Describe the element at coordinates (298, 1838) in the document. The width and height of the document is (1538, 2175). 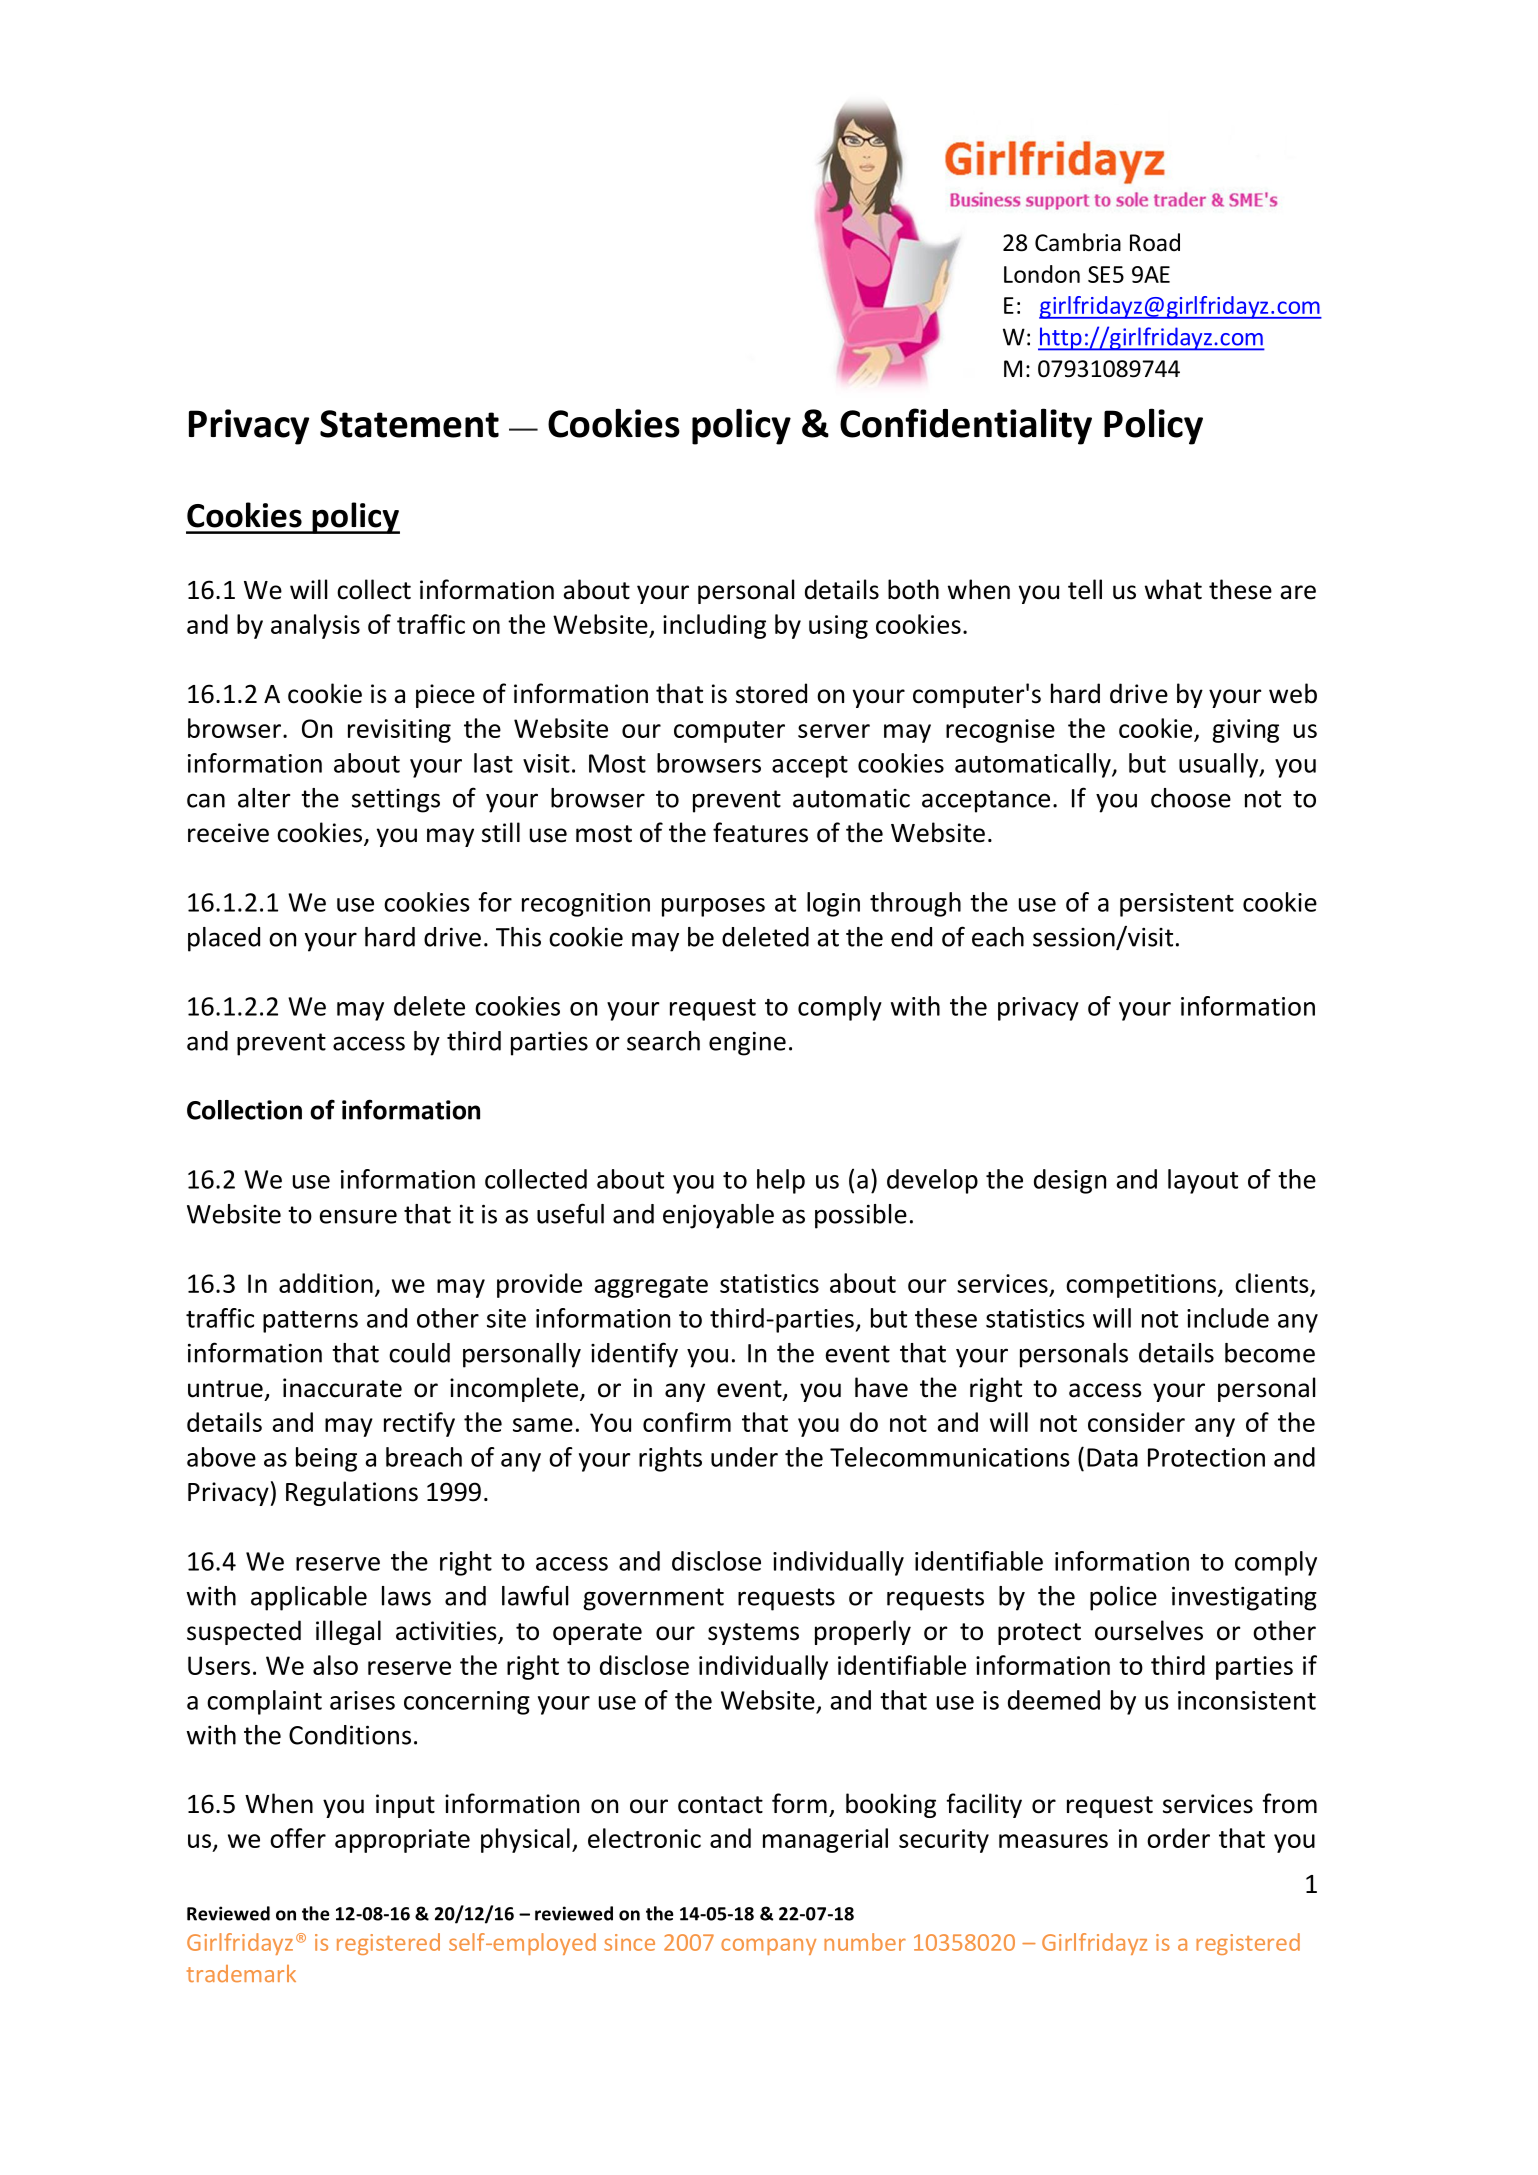
I see `offer` at that location.
